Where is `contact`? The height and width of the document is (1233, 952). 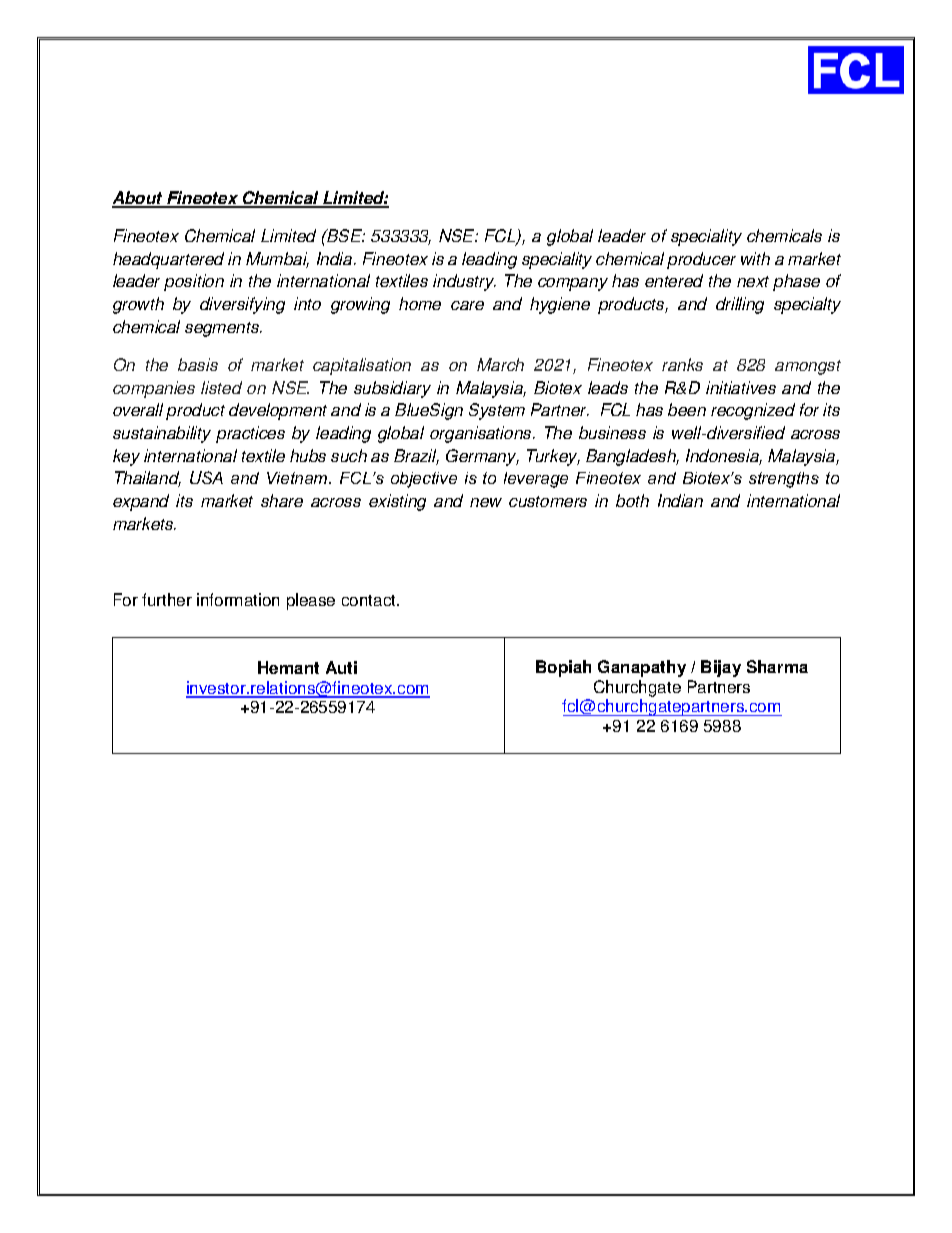 contact is located at coordinates (370, 600).
